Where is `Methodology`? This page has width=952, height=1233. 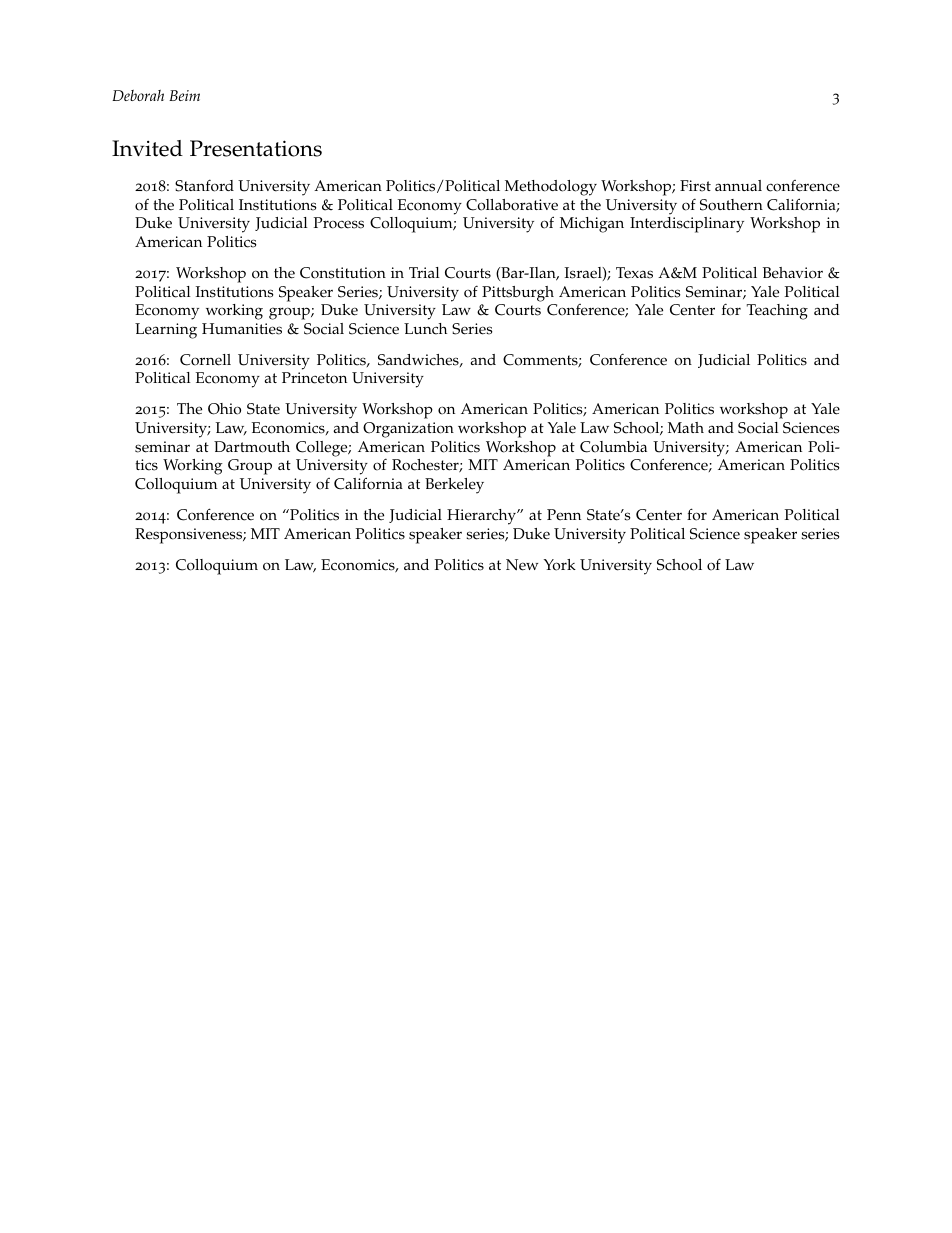
Methodology is located at coordinates (551, 188).
